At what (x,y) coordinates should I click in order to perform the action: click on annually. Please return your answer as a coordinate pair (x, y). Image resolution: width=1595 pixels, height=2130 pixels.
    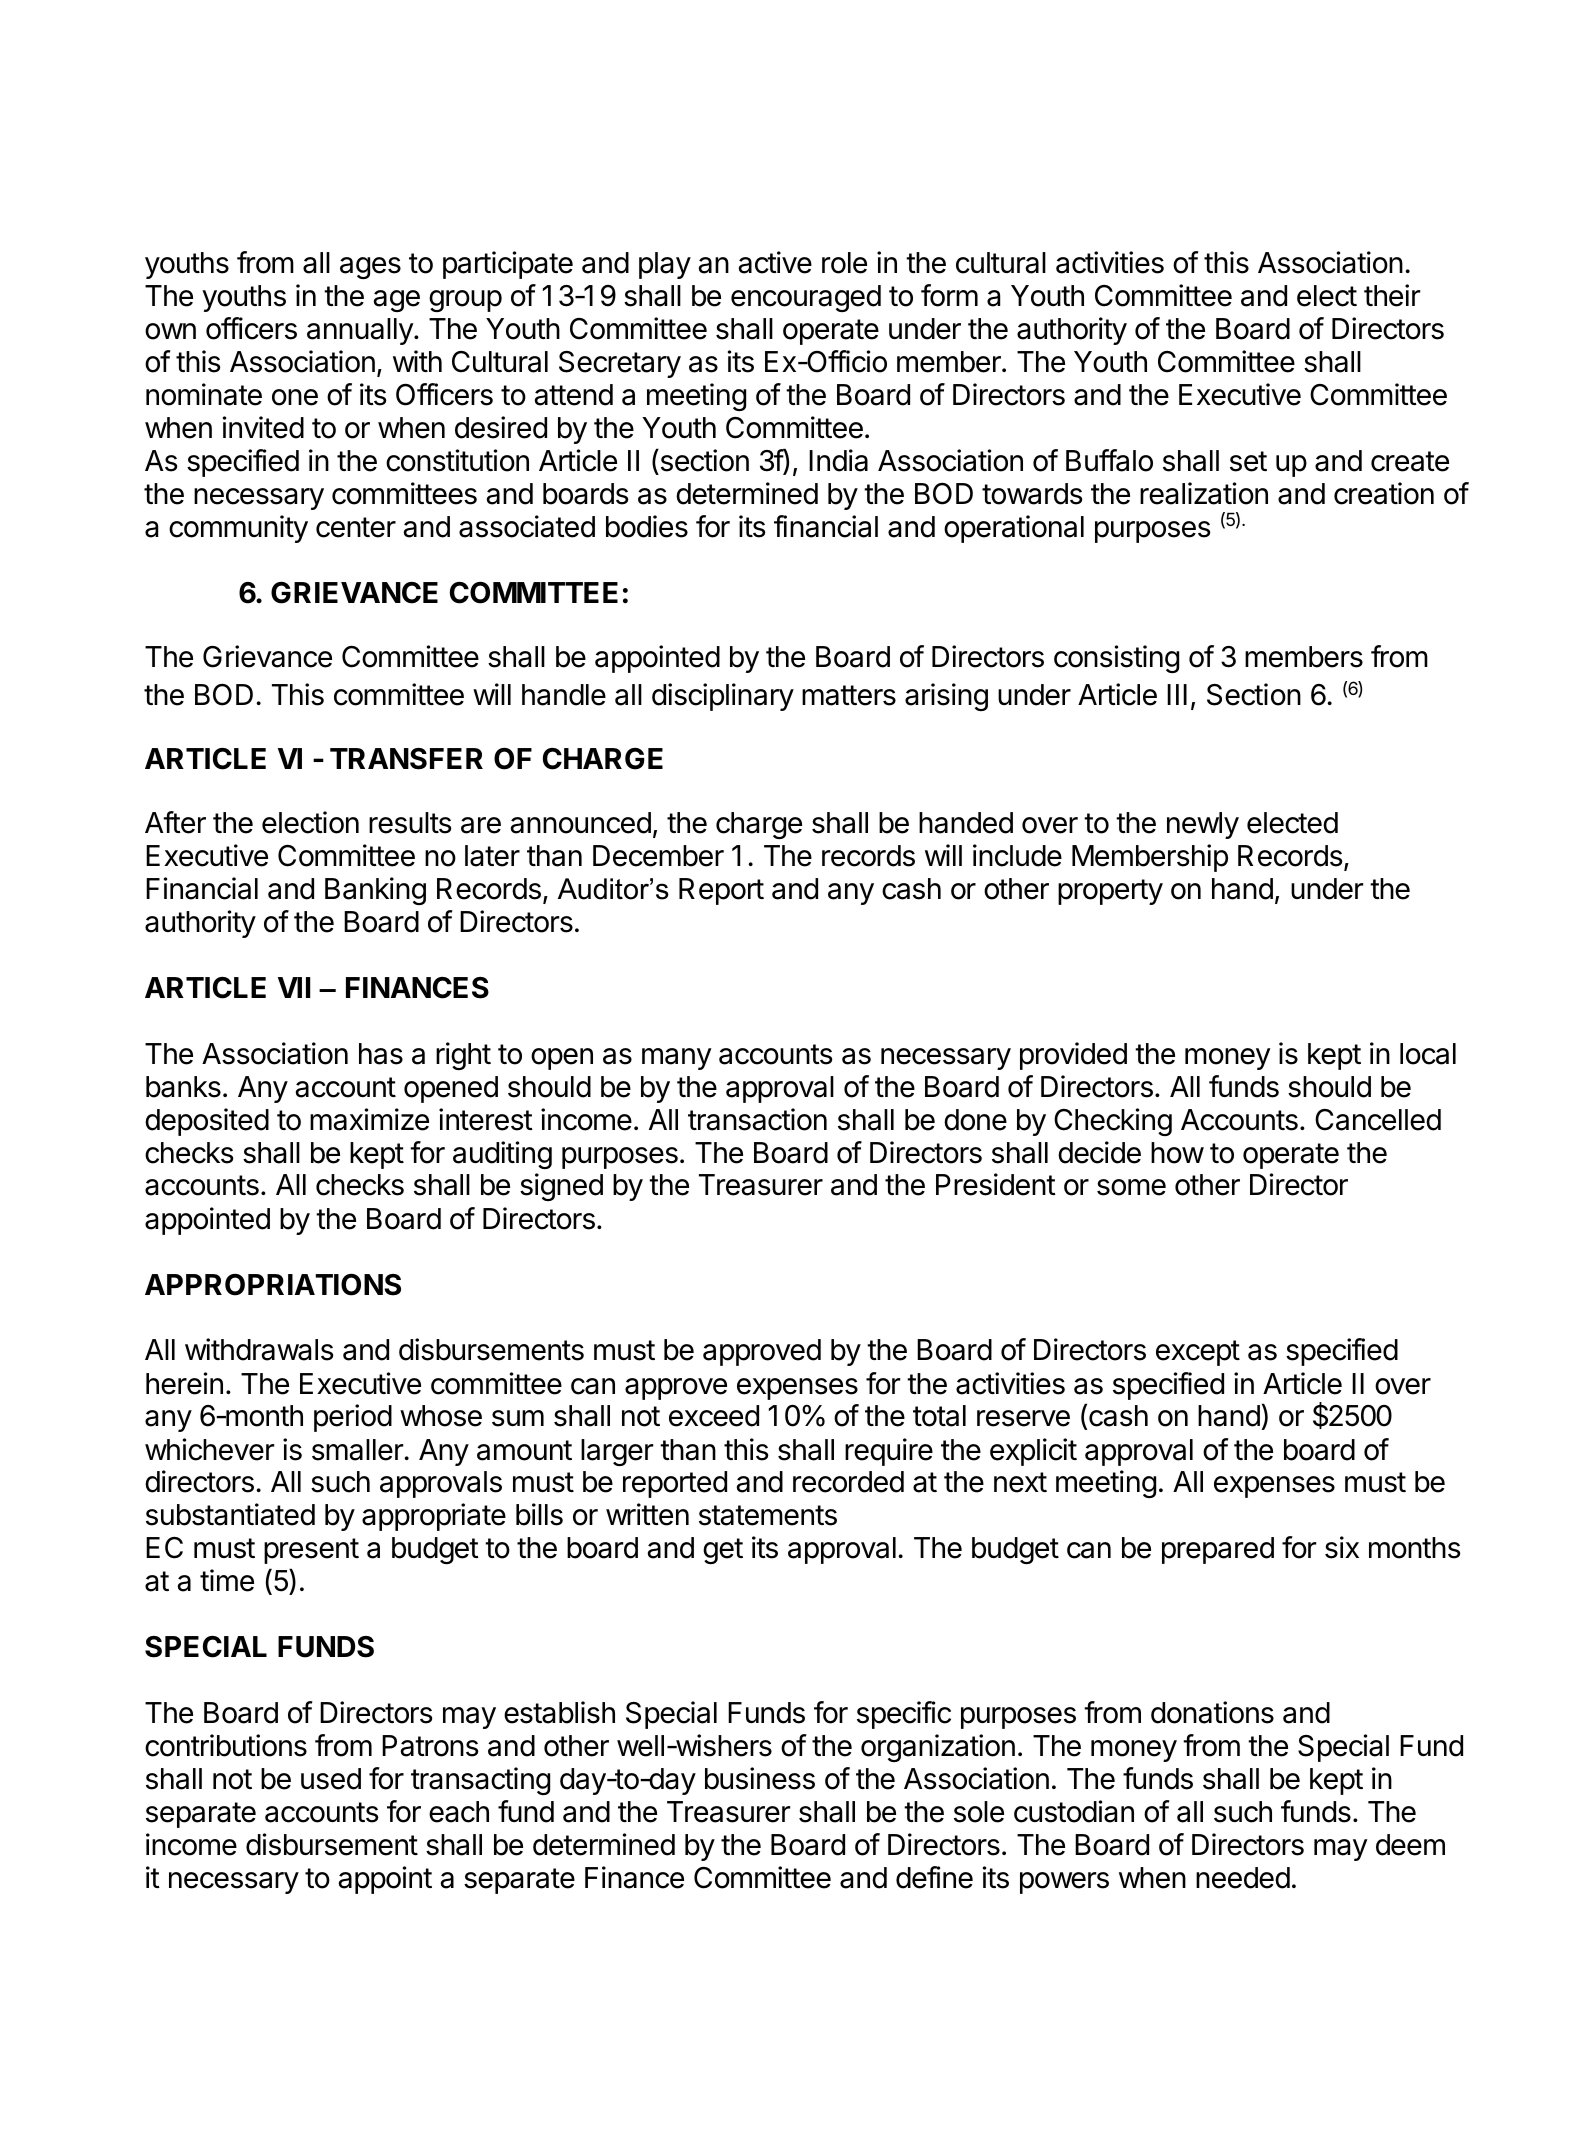
    Looking at the image, I should click on (361, 331).
